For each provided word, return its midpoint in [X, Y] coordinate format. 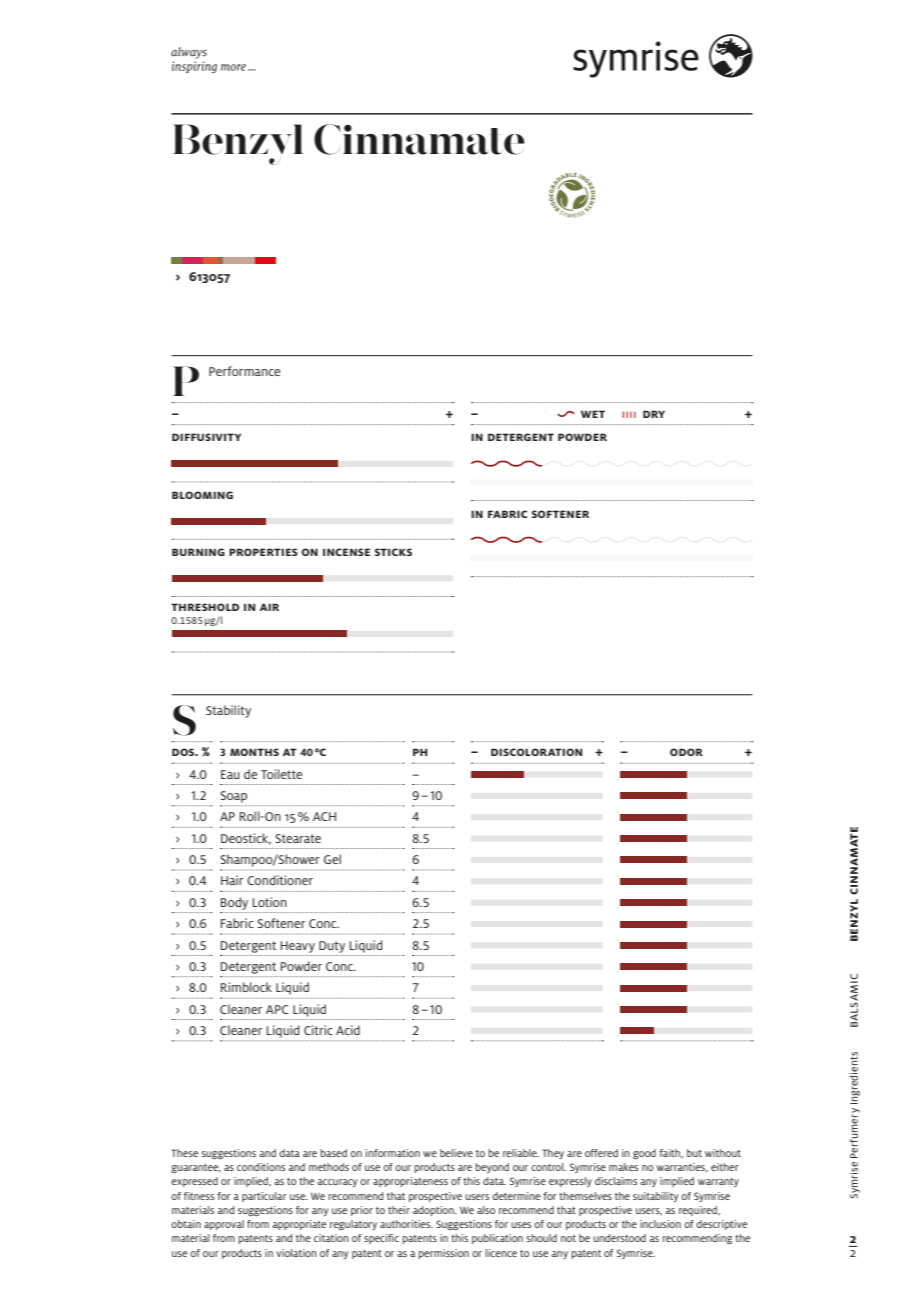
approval [224, 1225]
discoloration [536, 752]
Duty [332, 947]
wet [593, 414]
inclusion [660, 1224]
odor [686, 752]
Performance [244, 371]
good [644, 1154]
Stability [228, 711]
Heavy [298, 947]
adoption [434, 1211]
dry [654, 414]
